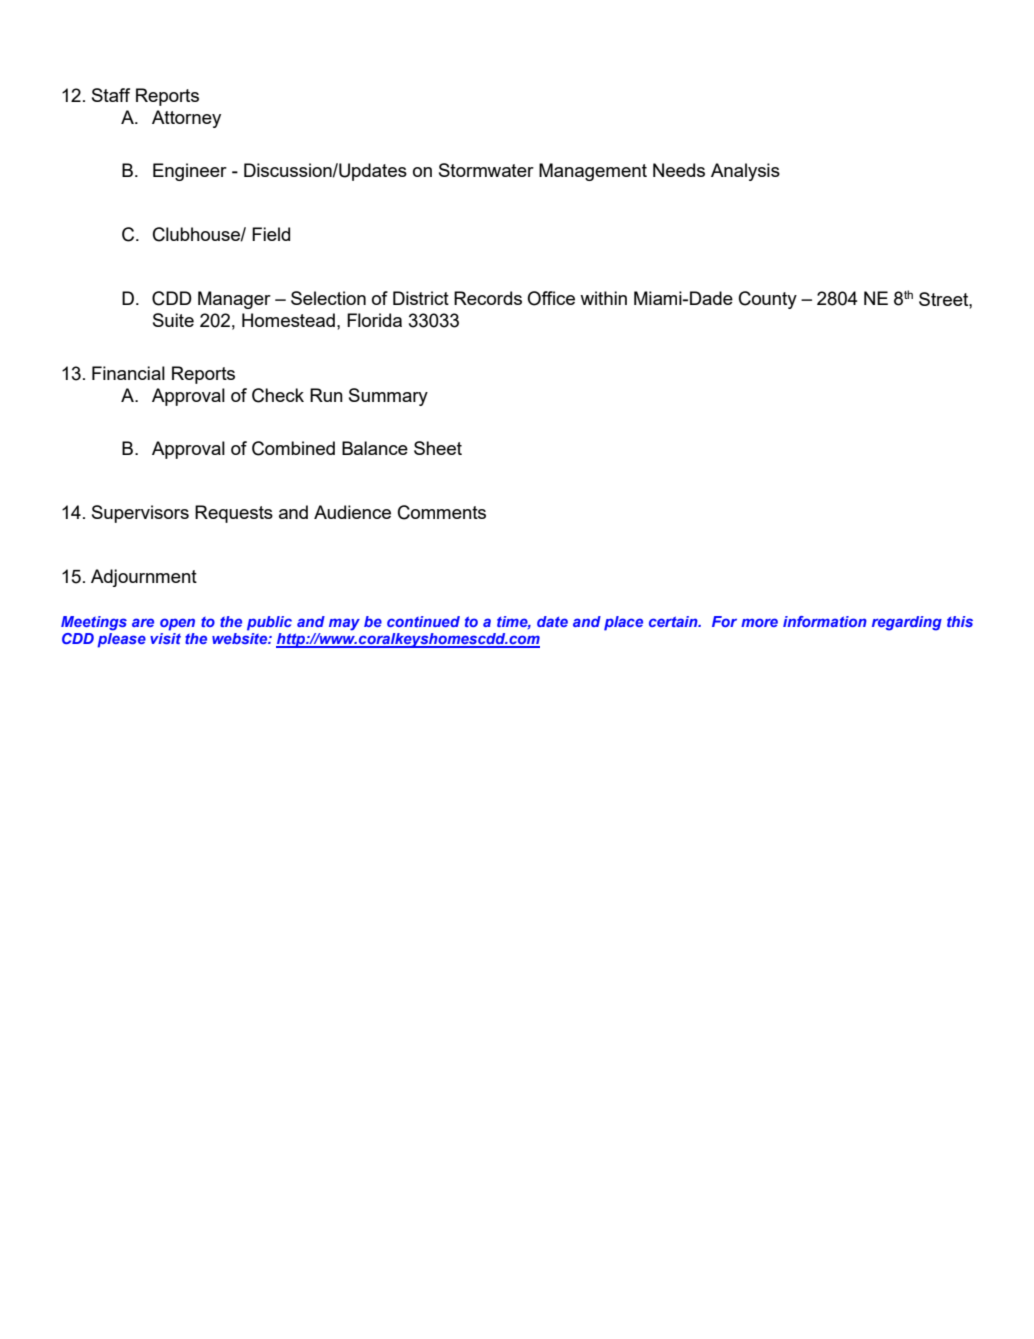 The height and width of the image is (1339, 1034). Describe the element at coordinates (745, 172) in the image. I see `Analysis` at that location.
